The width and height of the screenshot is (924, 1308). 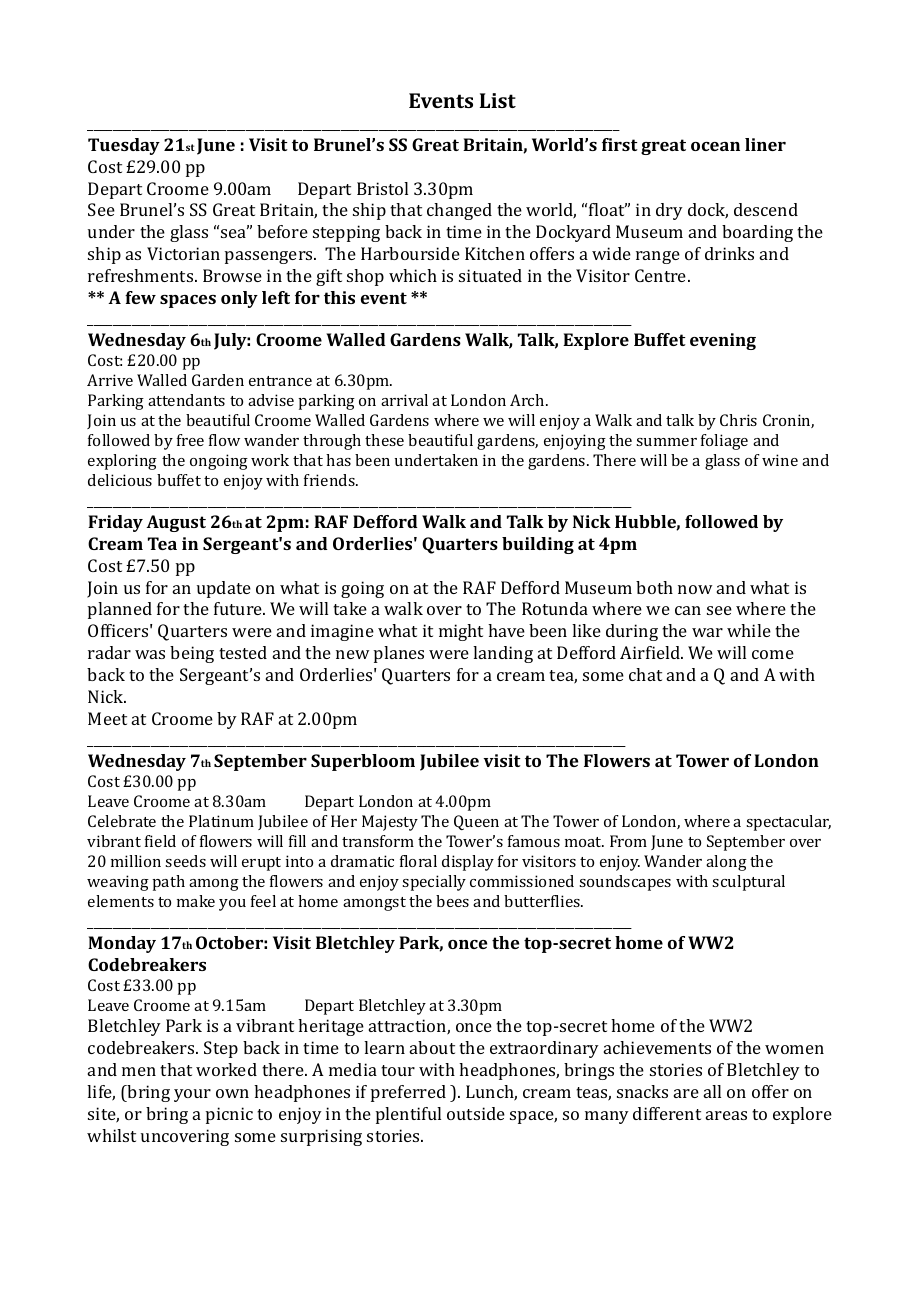 I want to click on Platinum, so click(x=221, y=821).
